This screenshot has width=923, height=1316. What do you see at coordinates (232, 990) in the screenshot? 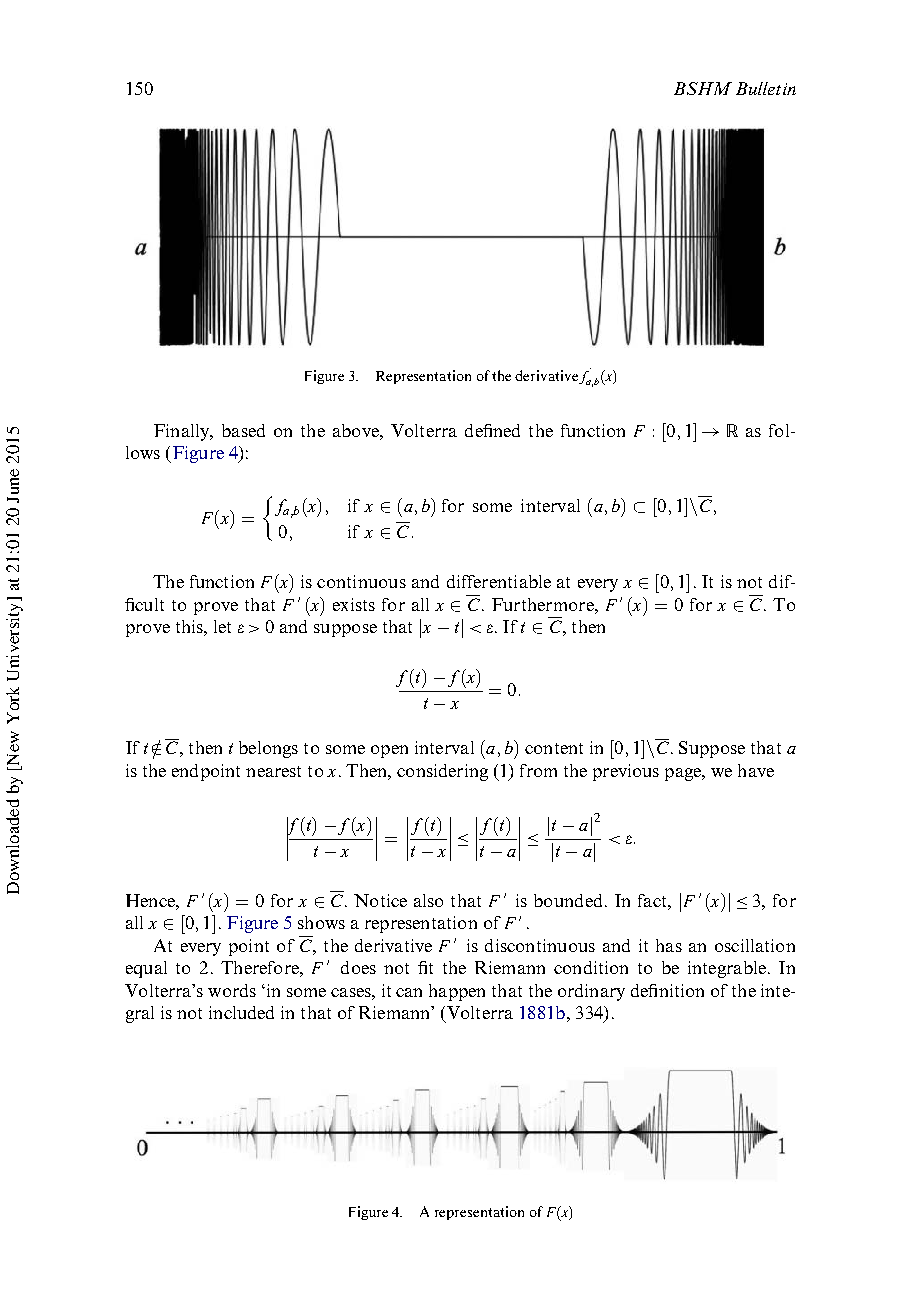
I see `words` at bounding box center [232, 990].
